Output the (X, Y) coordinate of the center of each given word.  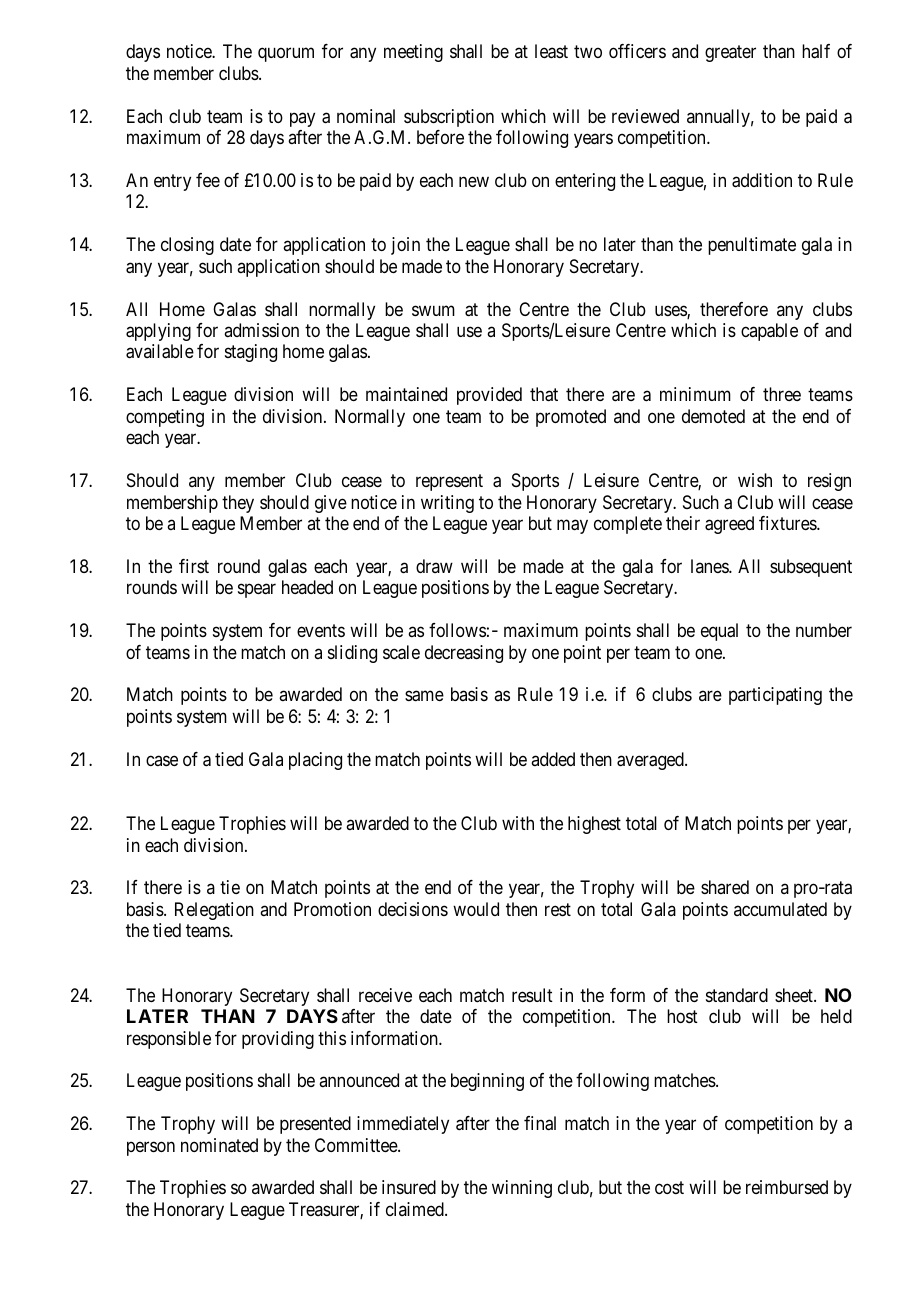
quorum (286, 55)
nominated (219, 1145)
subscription (449, 118)
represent (449, 482)
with (518, 823)
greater (730, 53)
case (162, 760)
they (238, 504)
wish (755, 480)
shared (725, 887)
